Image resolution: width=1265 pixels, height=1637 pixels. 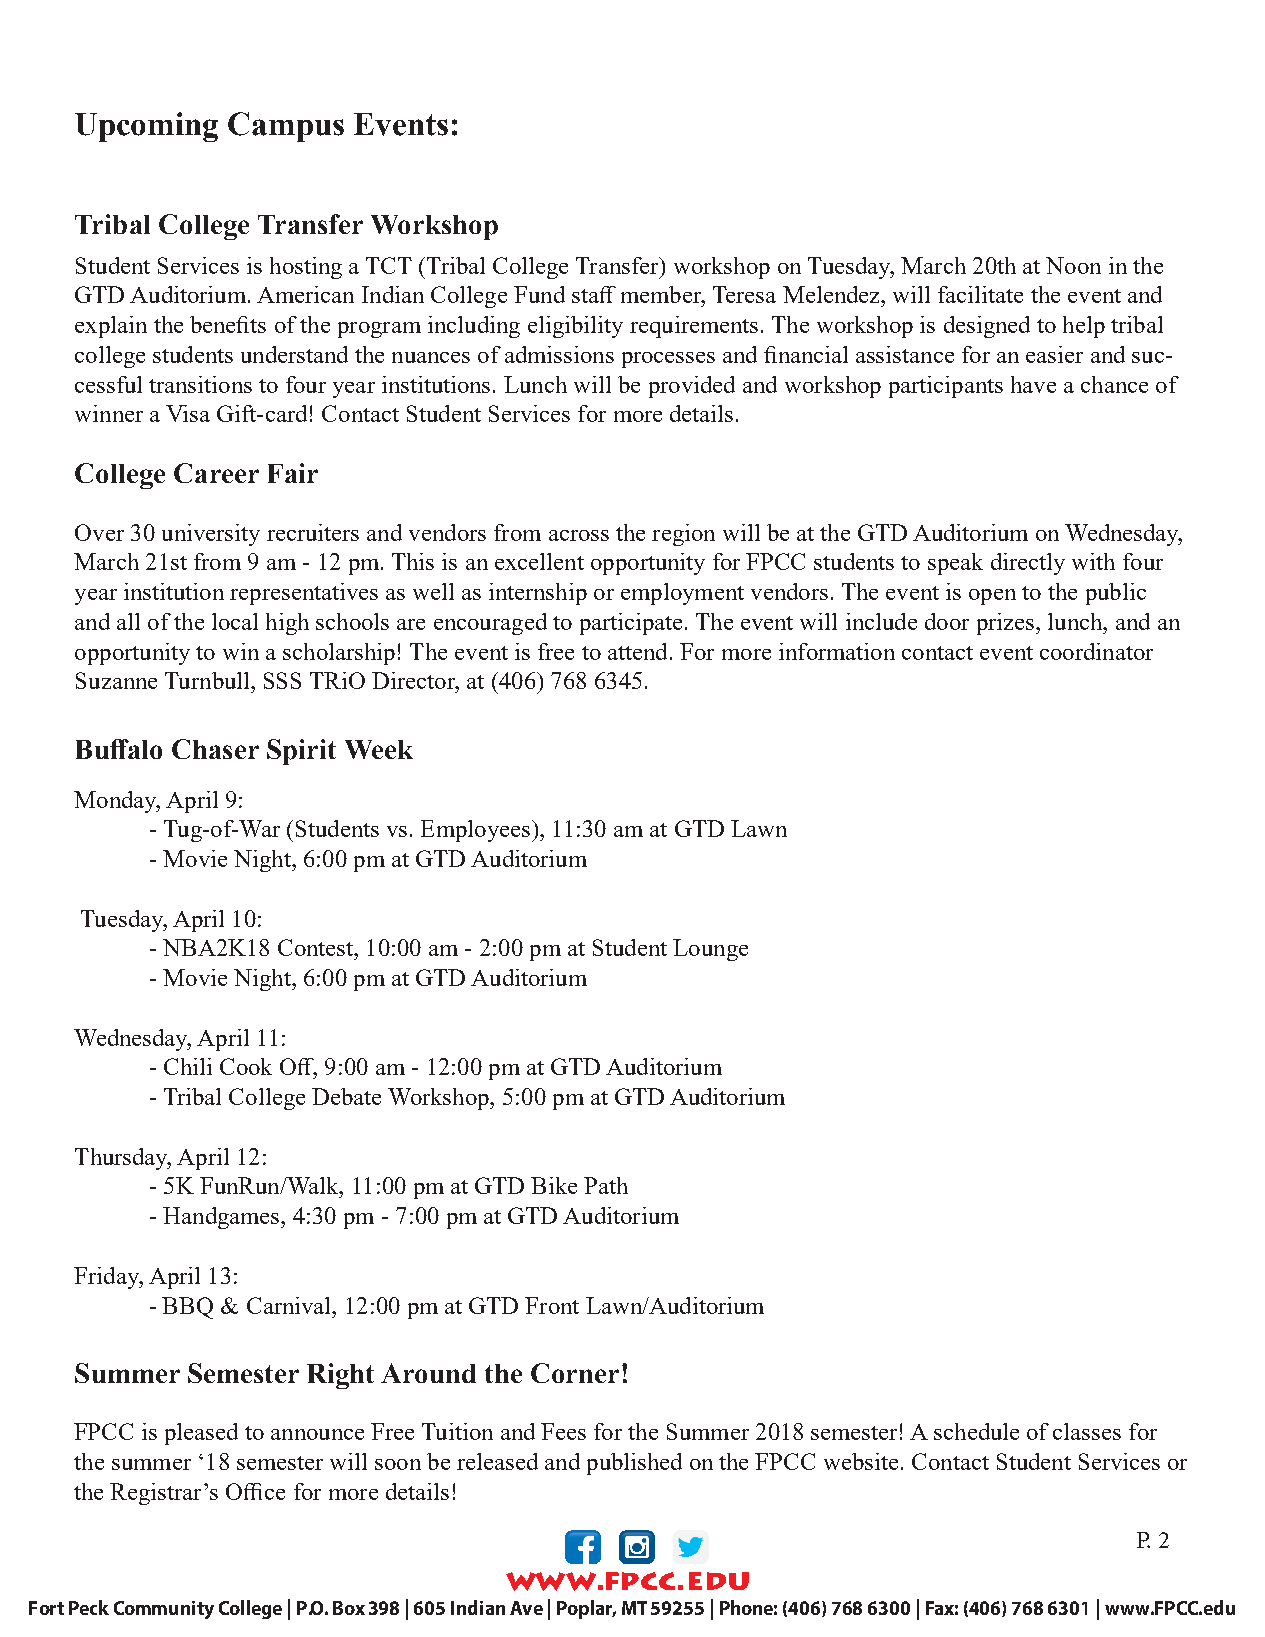 What do you see at coordinates (955, 564) in the page?
I see `speak` at bounding box center [955, 564].
